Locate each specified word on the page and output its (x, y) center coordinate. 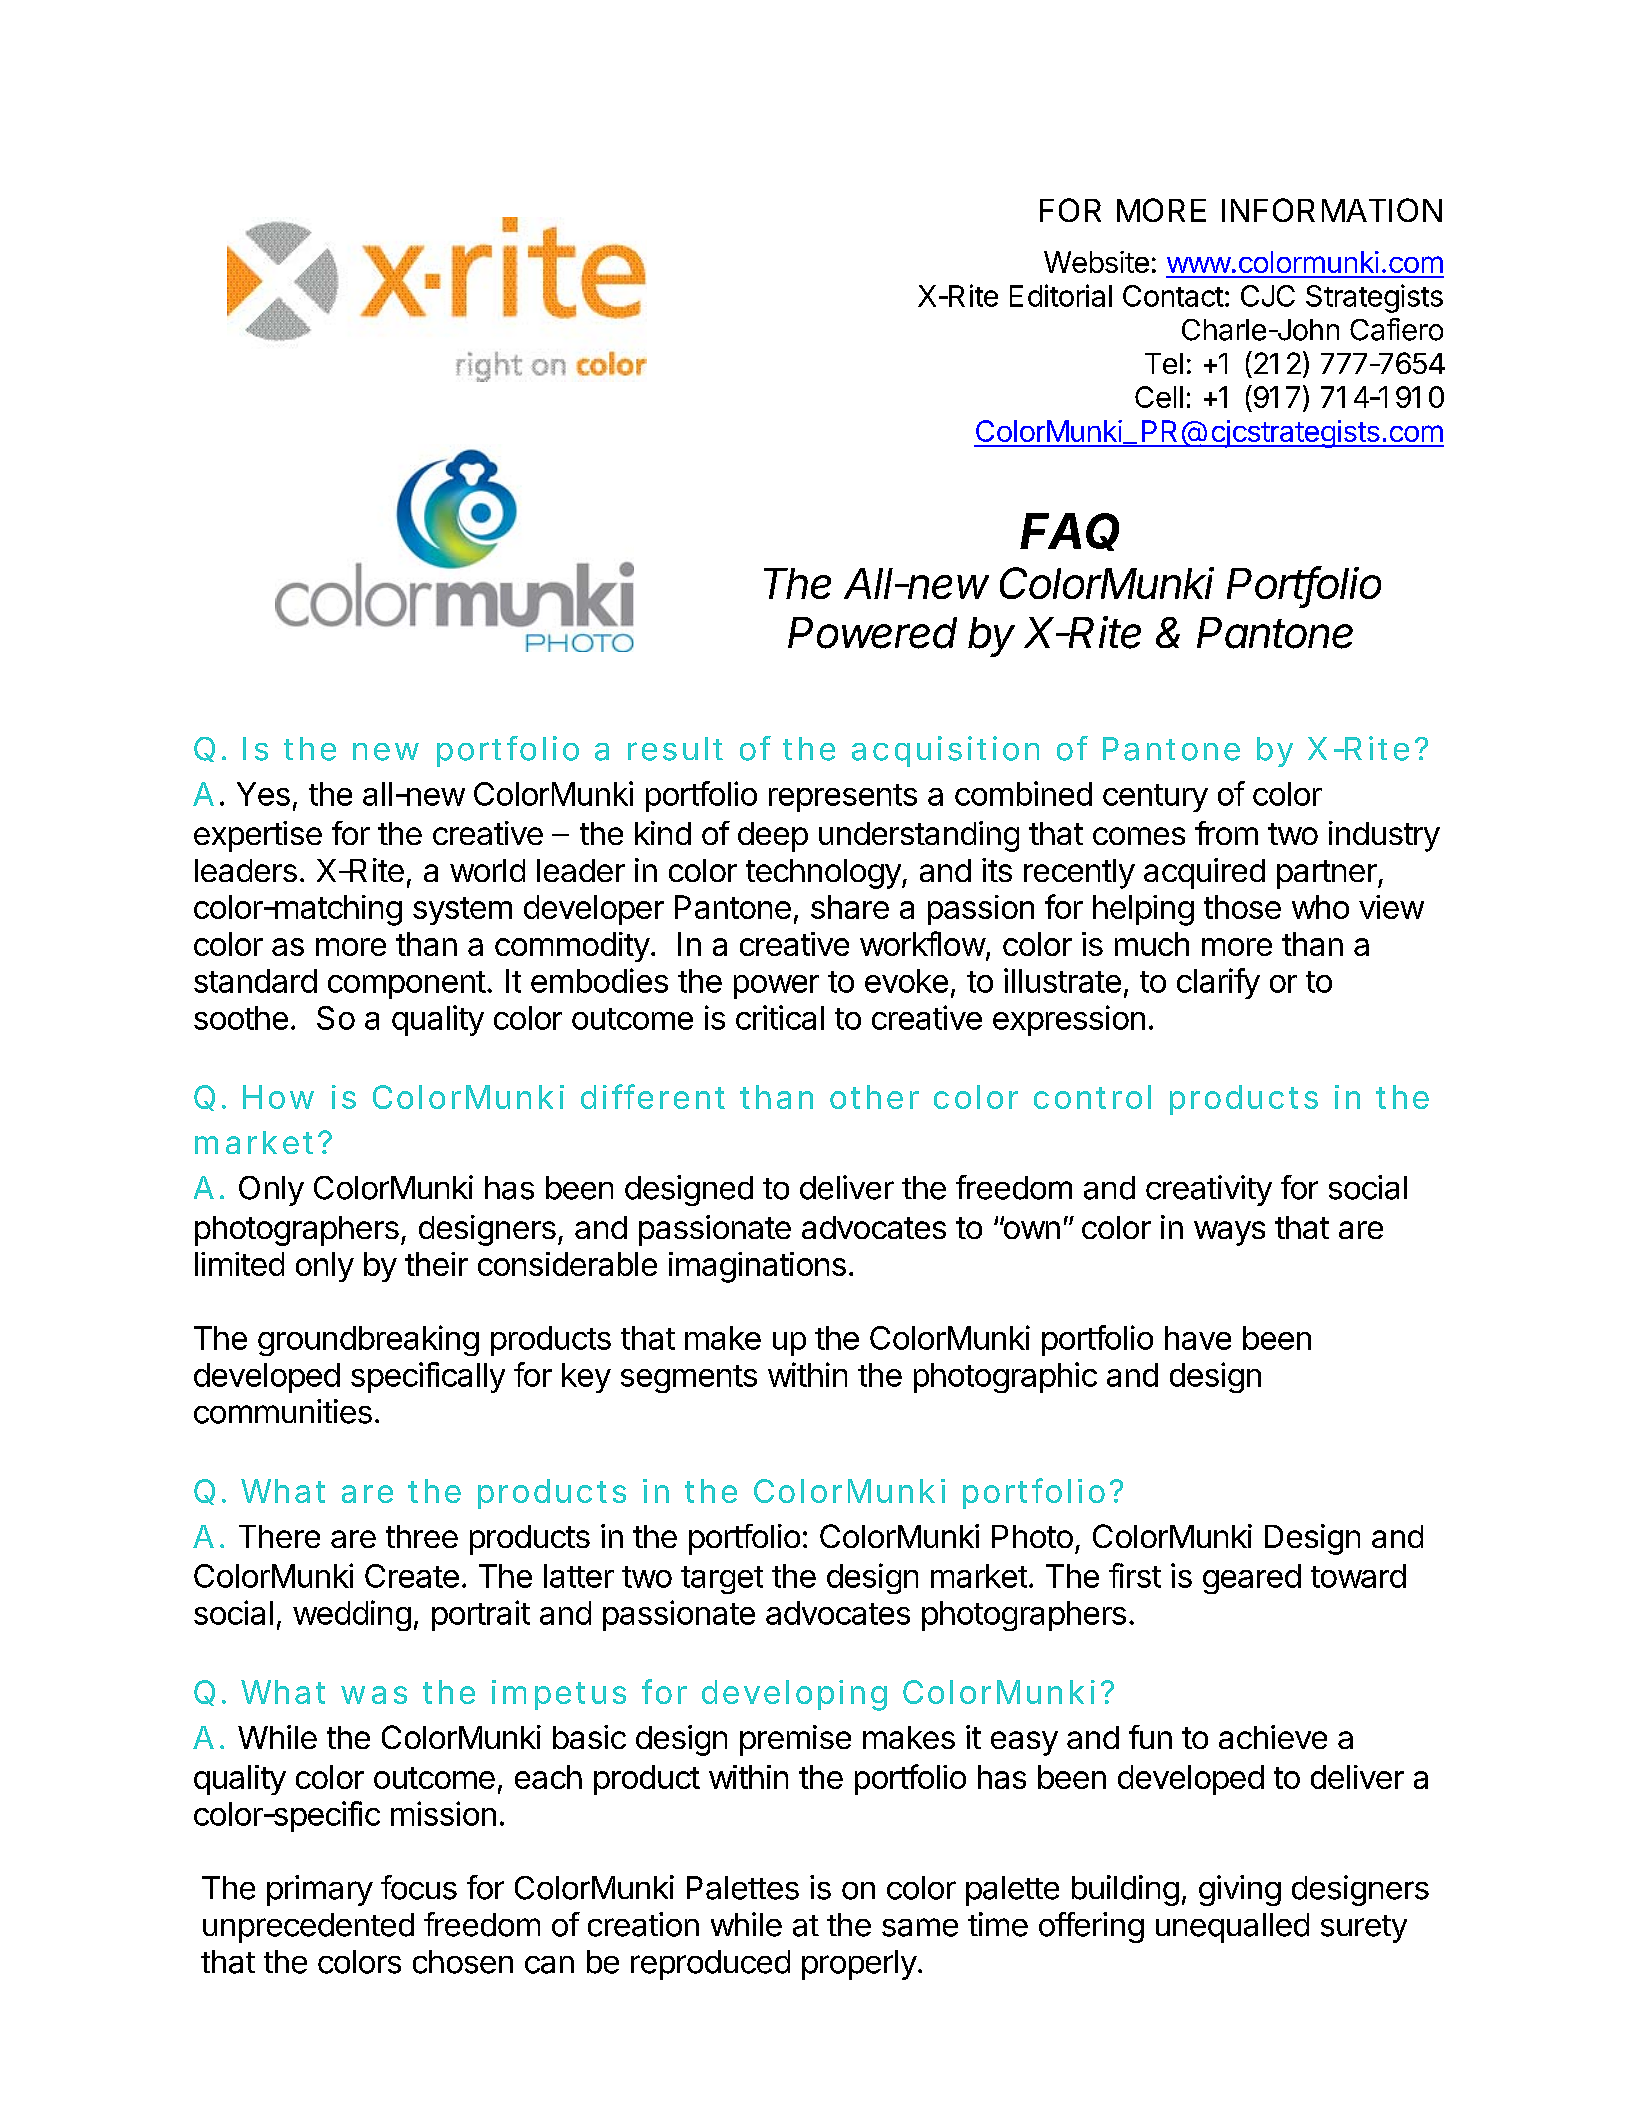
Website (1096, 262)
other (874, 1097)
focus (419, 1887)
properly (859, 1965)
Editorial (1061, 295)
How (278, 1097)
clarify (1218, 983)
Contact (1173, 296)
